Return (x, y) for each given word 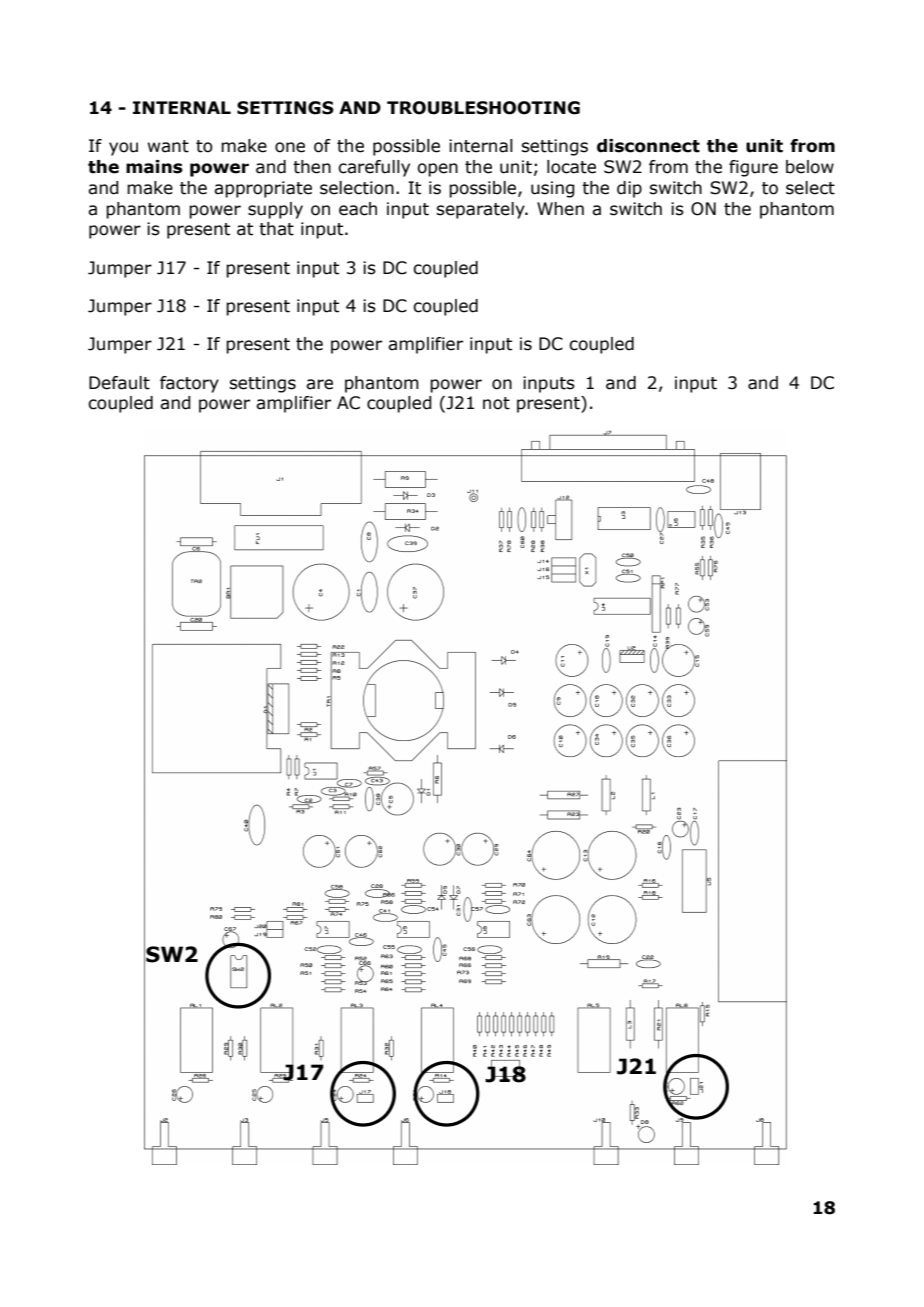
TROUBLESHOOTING (483, 108)
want (168, 146)
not (496, 403)
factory (189, 384)
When (560, 209)
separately (481, 210)
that (276, 229)
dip (629, 189)
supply (275, 210)
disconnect (648, 146)
